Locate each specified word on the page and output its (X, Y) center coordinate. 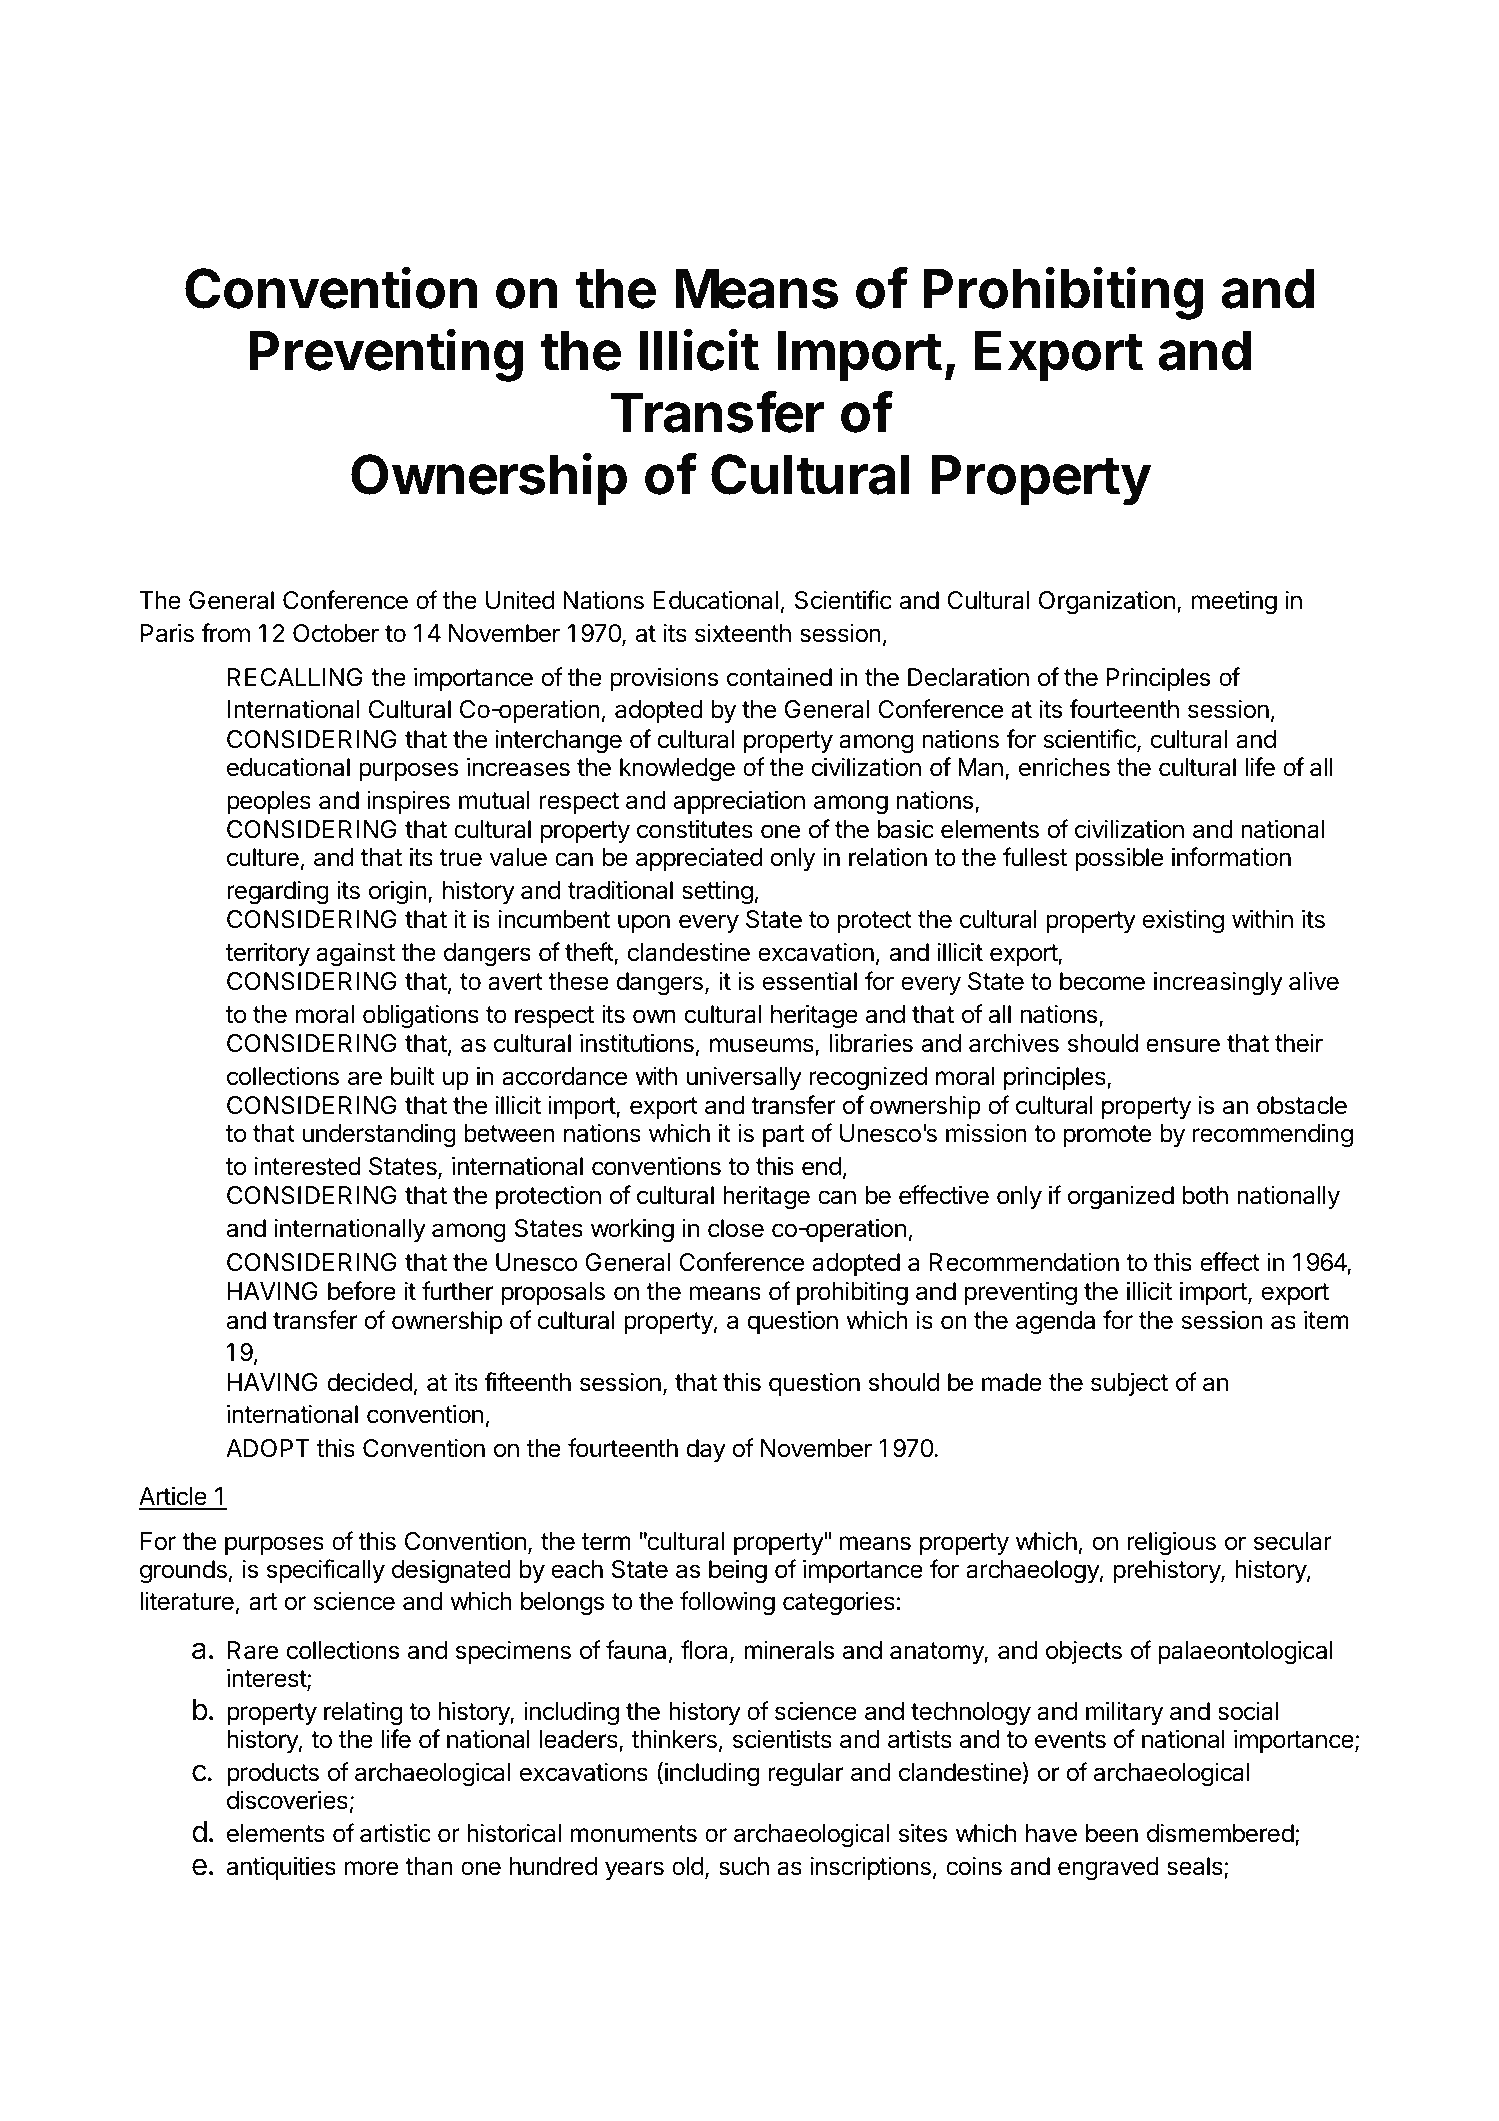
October (336, 633)
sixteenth (743, 633)
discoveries (287, 1800)
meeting (1234, 602)
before (362, 1291)
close (736, 1228)
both (1205, 1195)
